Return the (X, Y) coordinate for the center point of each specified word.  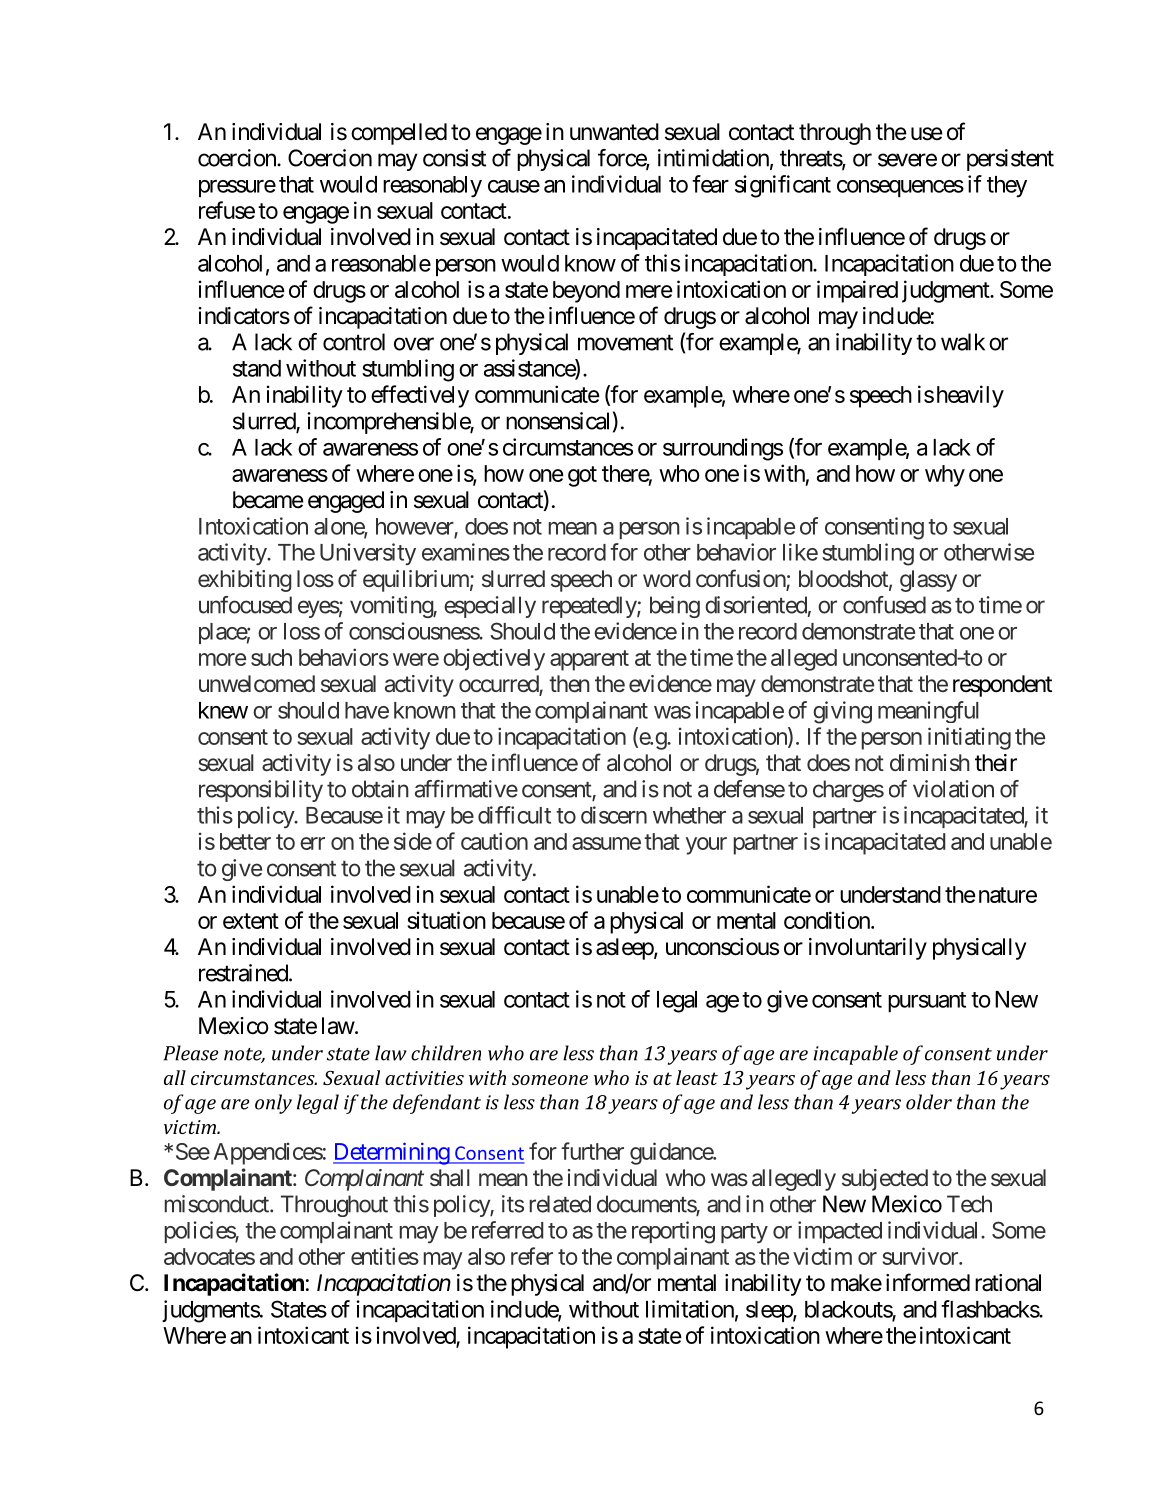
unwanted (614, 132)
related (560, 1204)
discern (614, 815)
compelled (399, 134)
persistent (1010, 160)
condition (828, 920)
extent (251, 921)
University (368, 554)
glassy (928, 581)
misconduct (218, 1204)
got (582, 476)
